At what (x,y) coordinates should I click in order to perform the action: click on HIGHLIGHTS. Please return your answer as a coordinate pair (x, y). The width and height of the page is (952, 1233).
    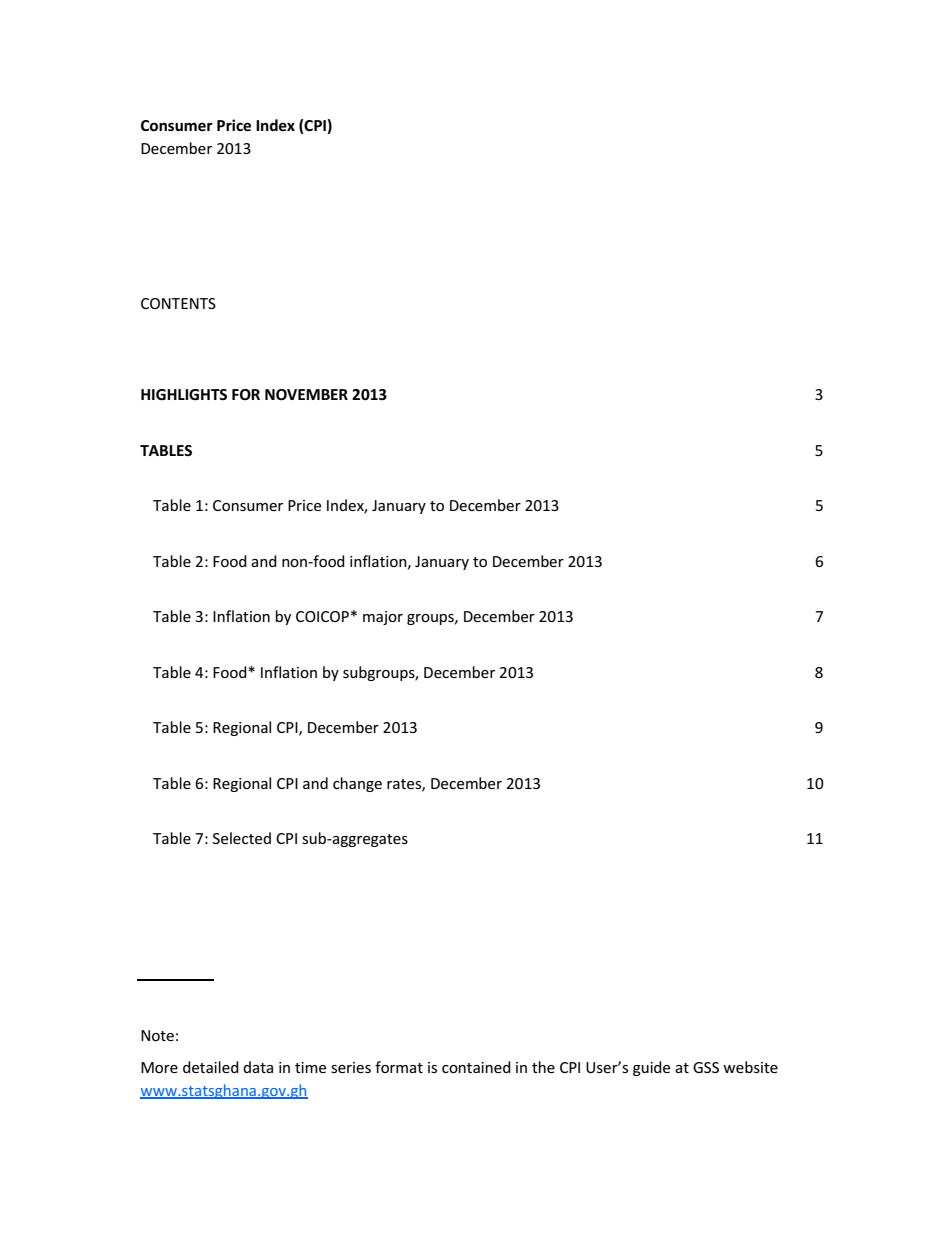
    Looking at the image, I should click on (184, 395).
